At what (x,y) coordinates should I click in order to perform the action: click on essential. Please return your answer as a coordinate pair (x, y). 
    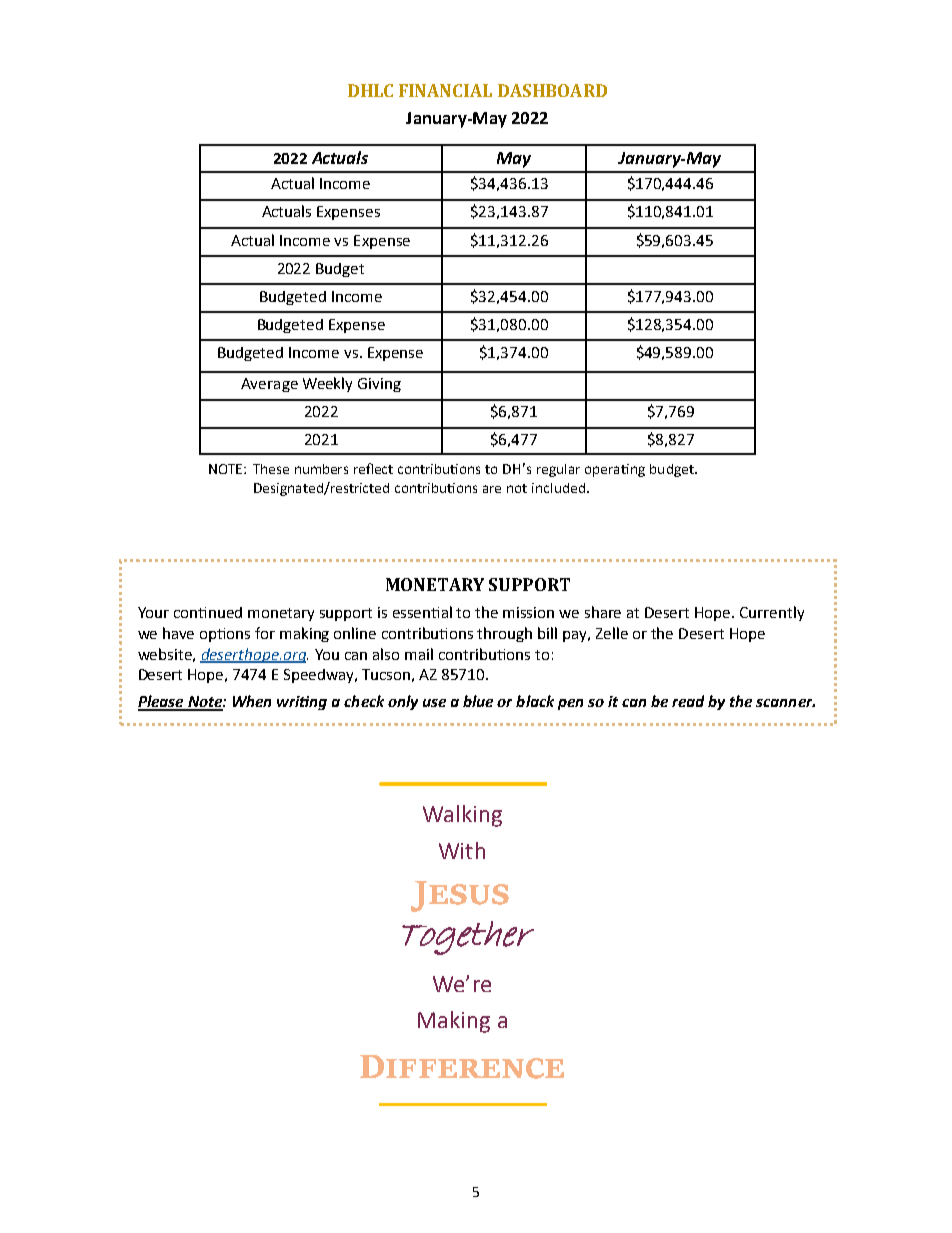
    Looking at the image, I should click on (422, 612).
